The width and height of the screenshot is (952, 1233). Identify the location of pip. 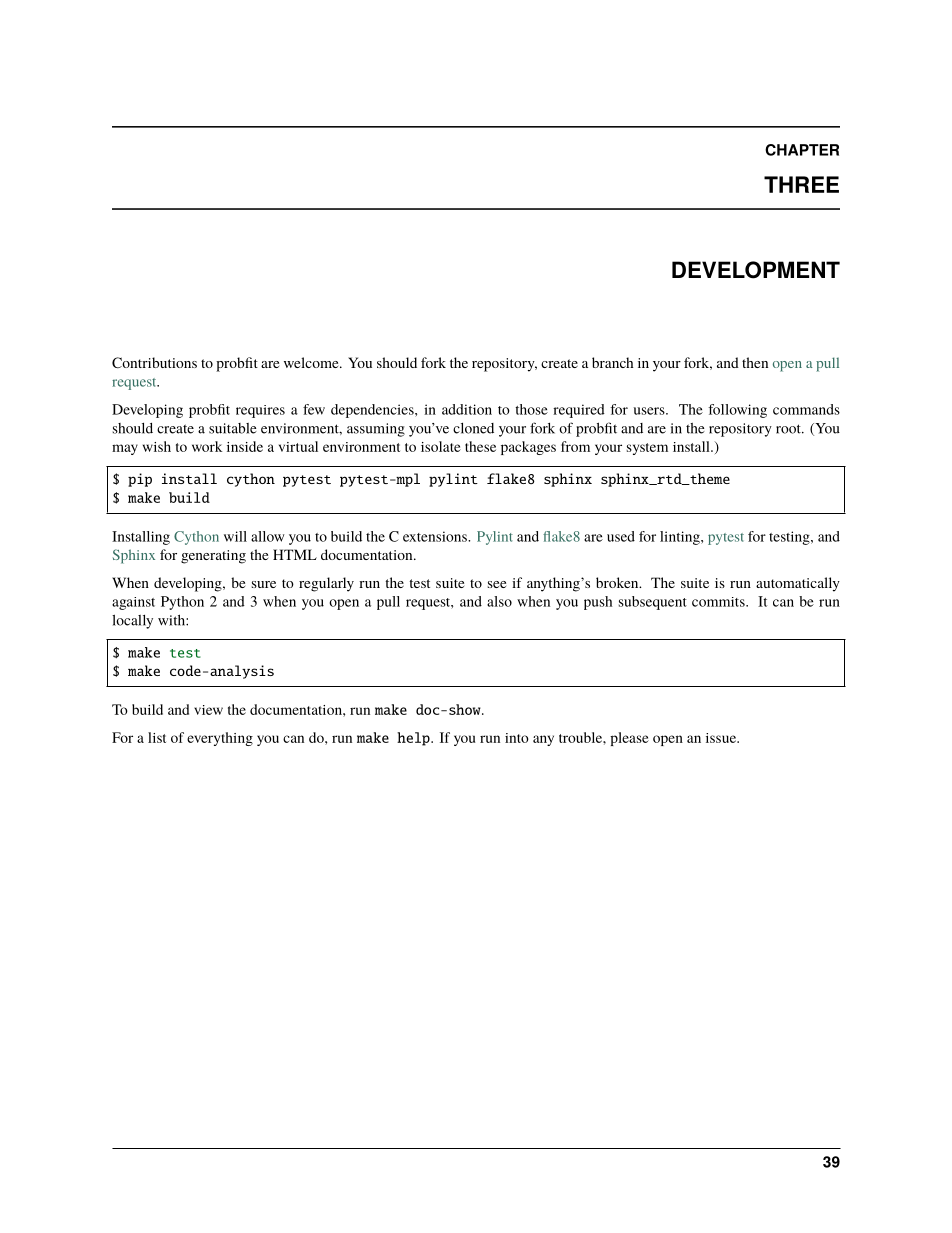
(140, 480).
